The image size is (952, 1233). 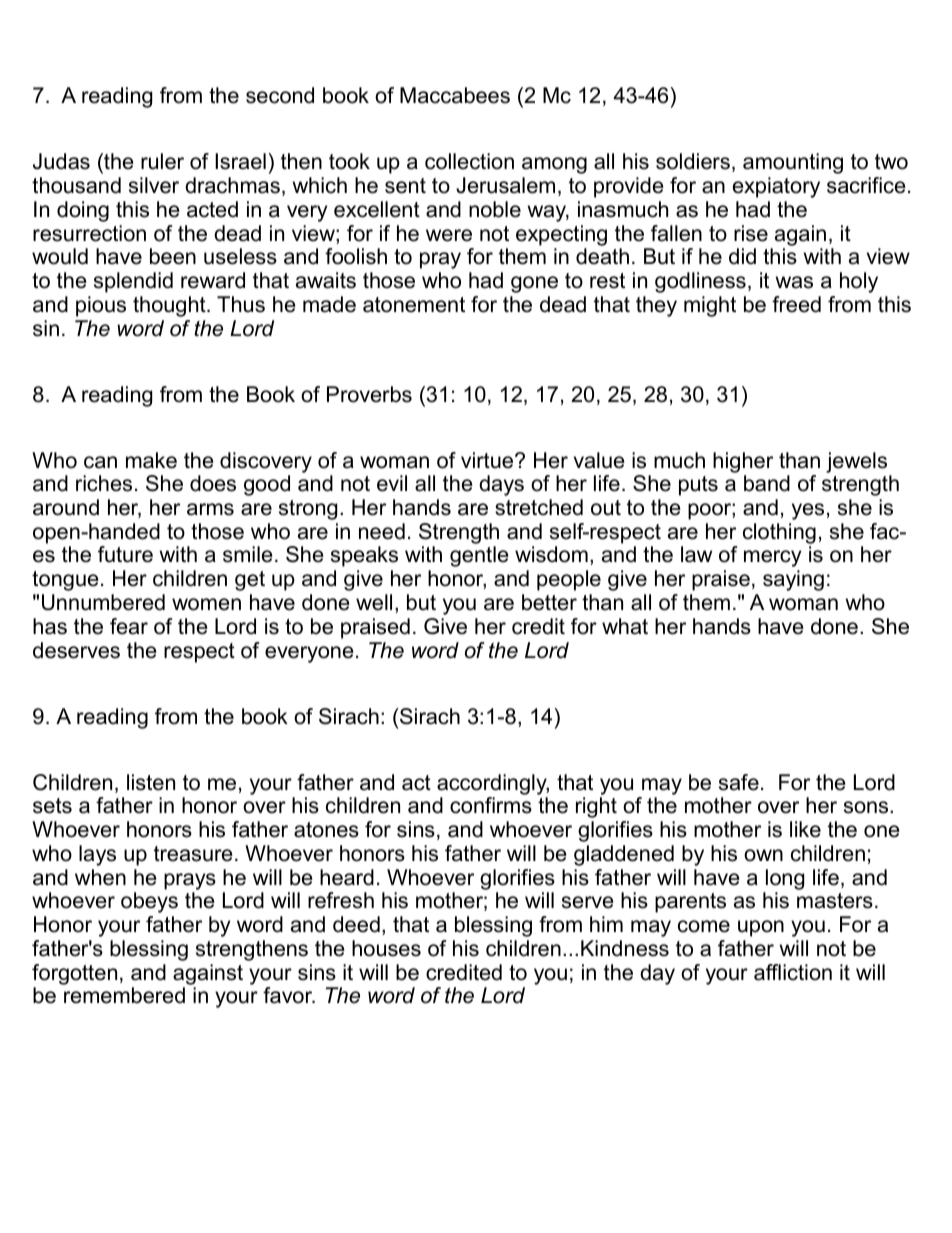 I want to click on better, so click(x=549, y=602).
